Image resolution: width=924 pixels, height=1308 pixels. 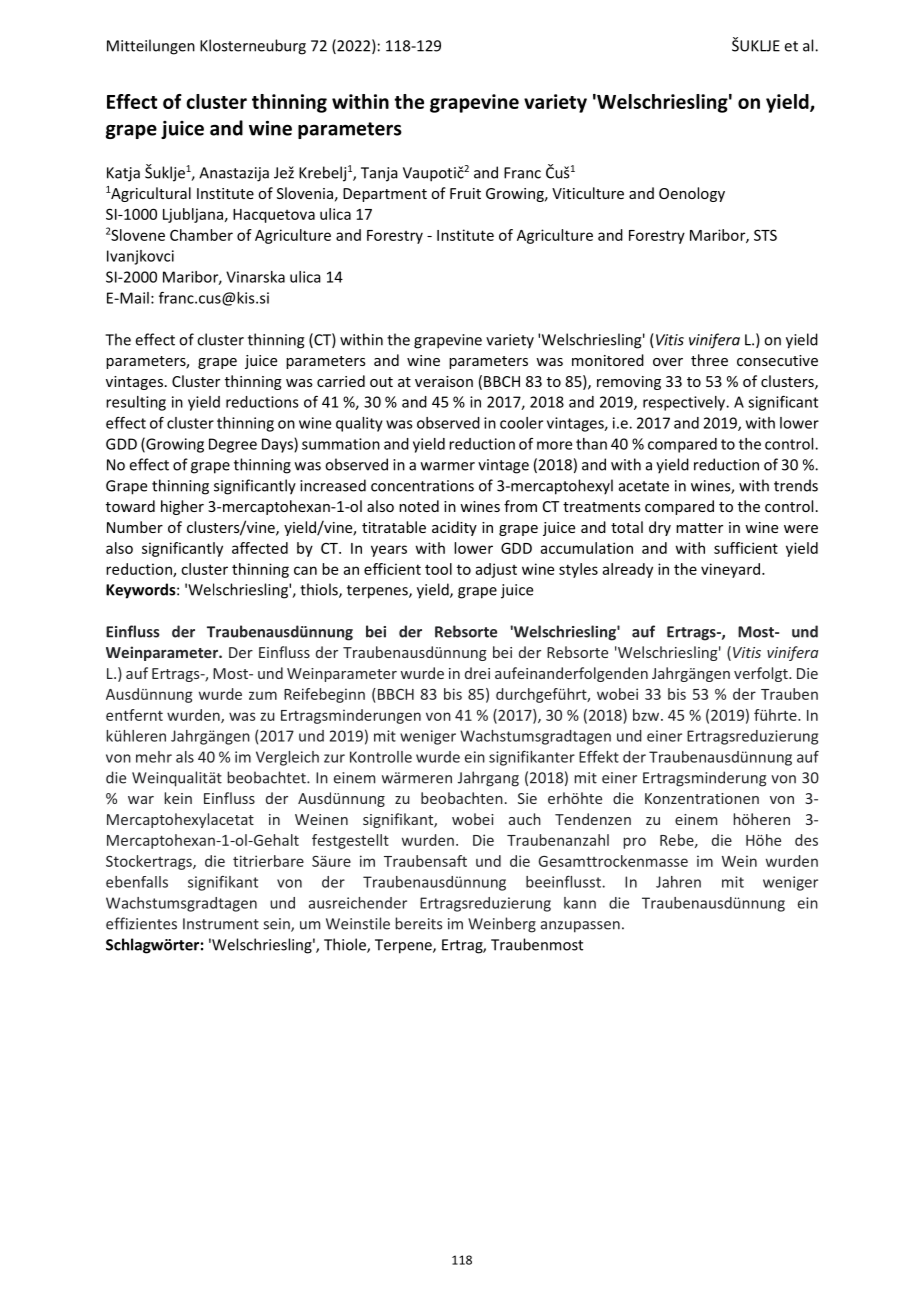 What do you see at coordinates (221, 924) in the screenshot?
I see `Instrument` at bounding box center [221, 924].
